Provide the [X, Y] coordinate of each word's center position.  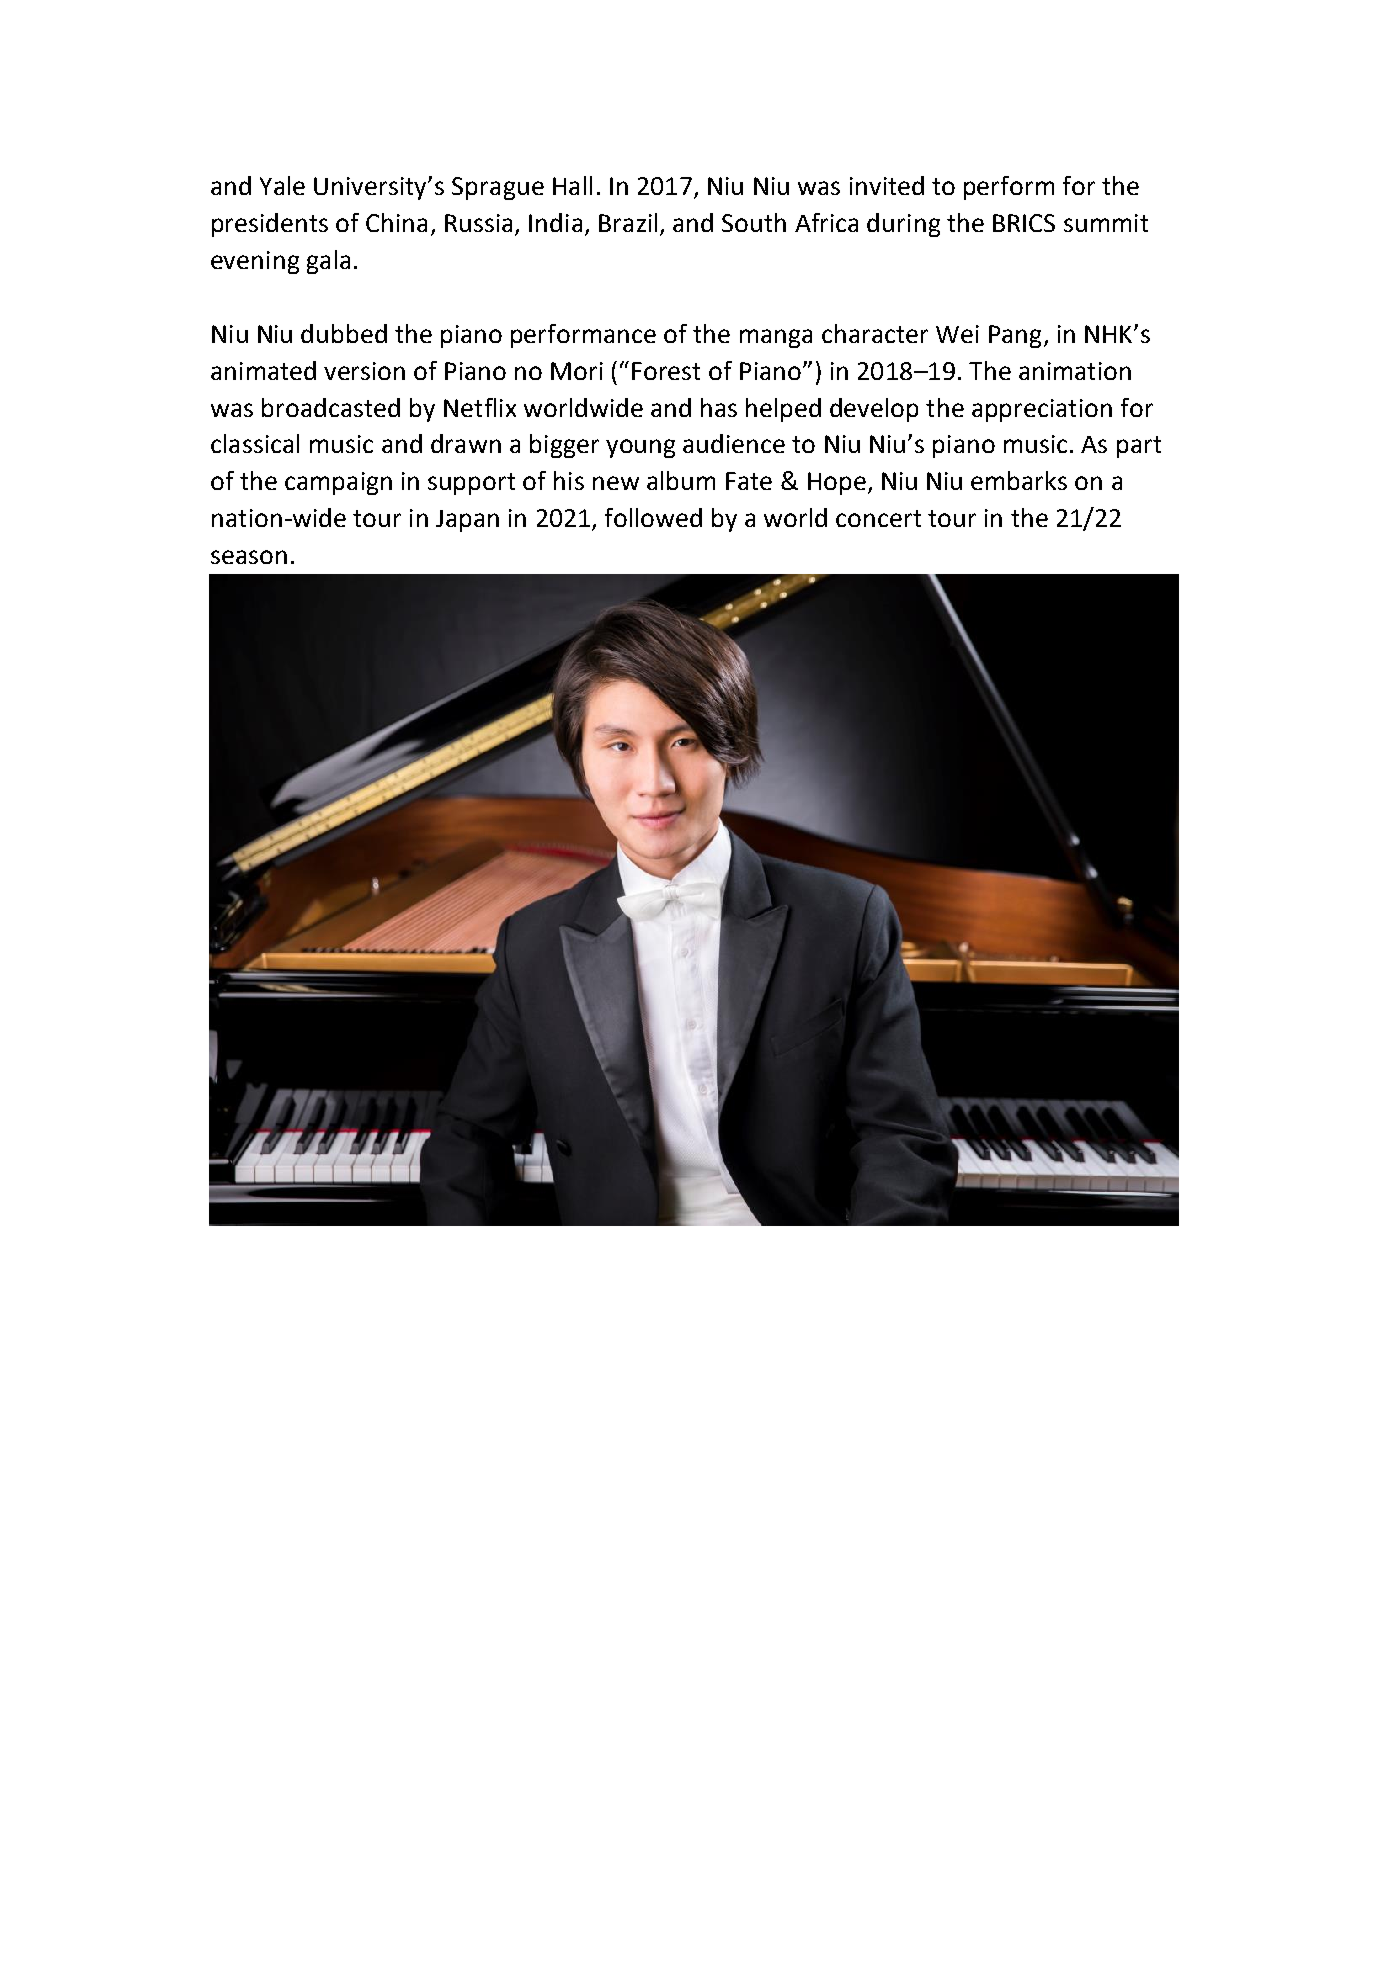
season [249, 557]
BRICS [1024, 223]
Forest [666, 371]
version [364, 371]
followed [653, 517]
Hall [572, 185]
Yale [282, 185]
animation [1075, 371]
